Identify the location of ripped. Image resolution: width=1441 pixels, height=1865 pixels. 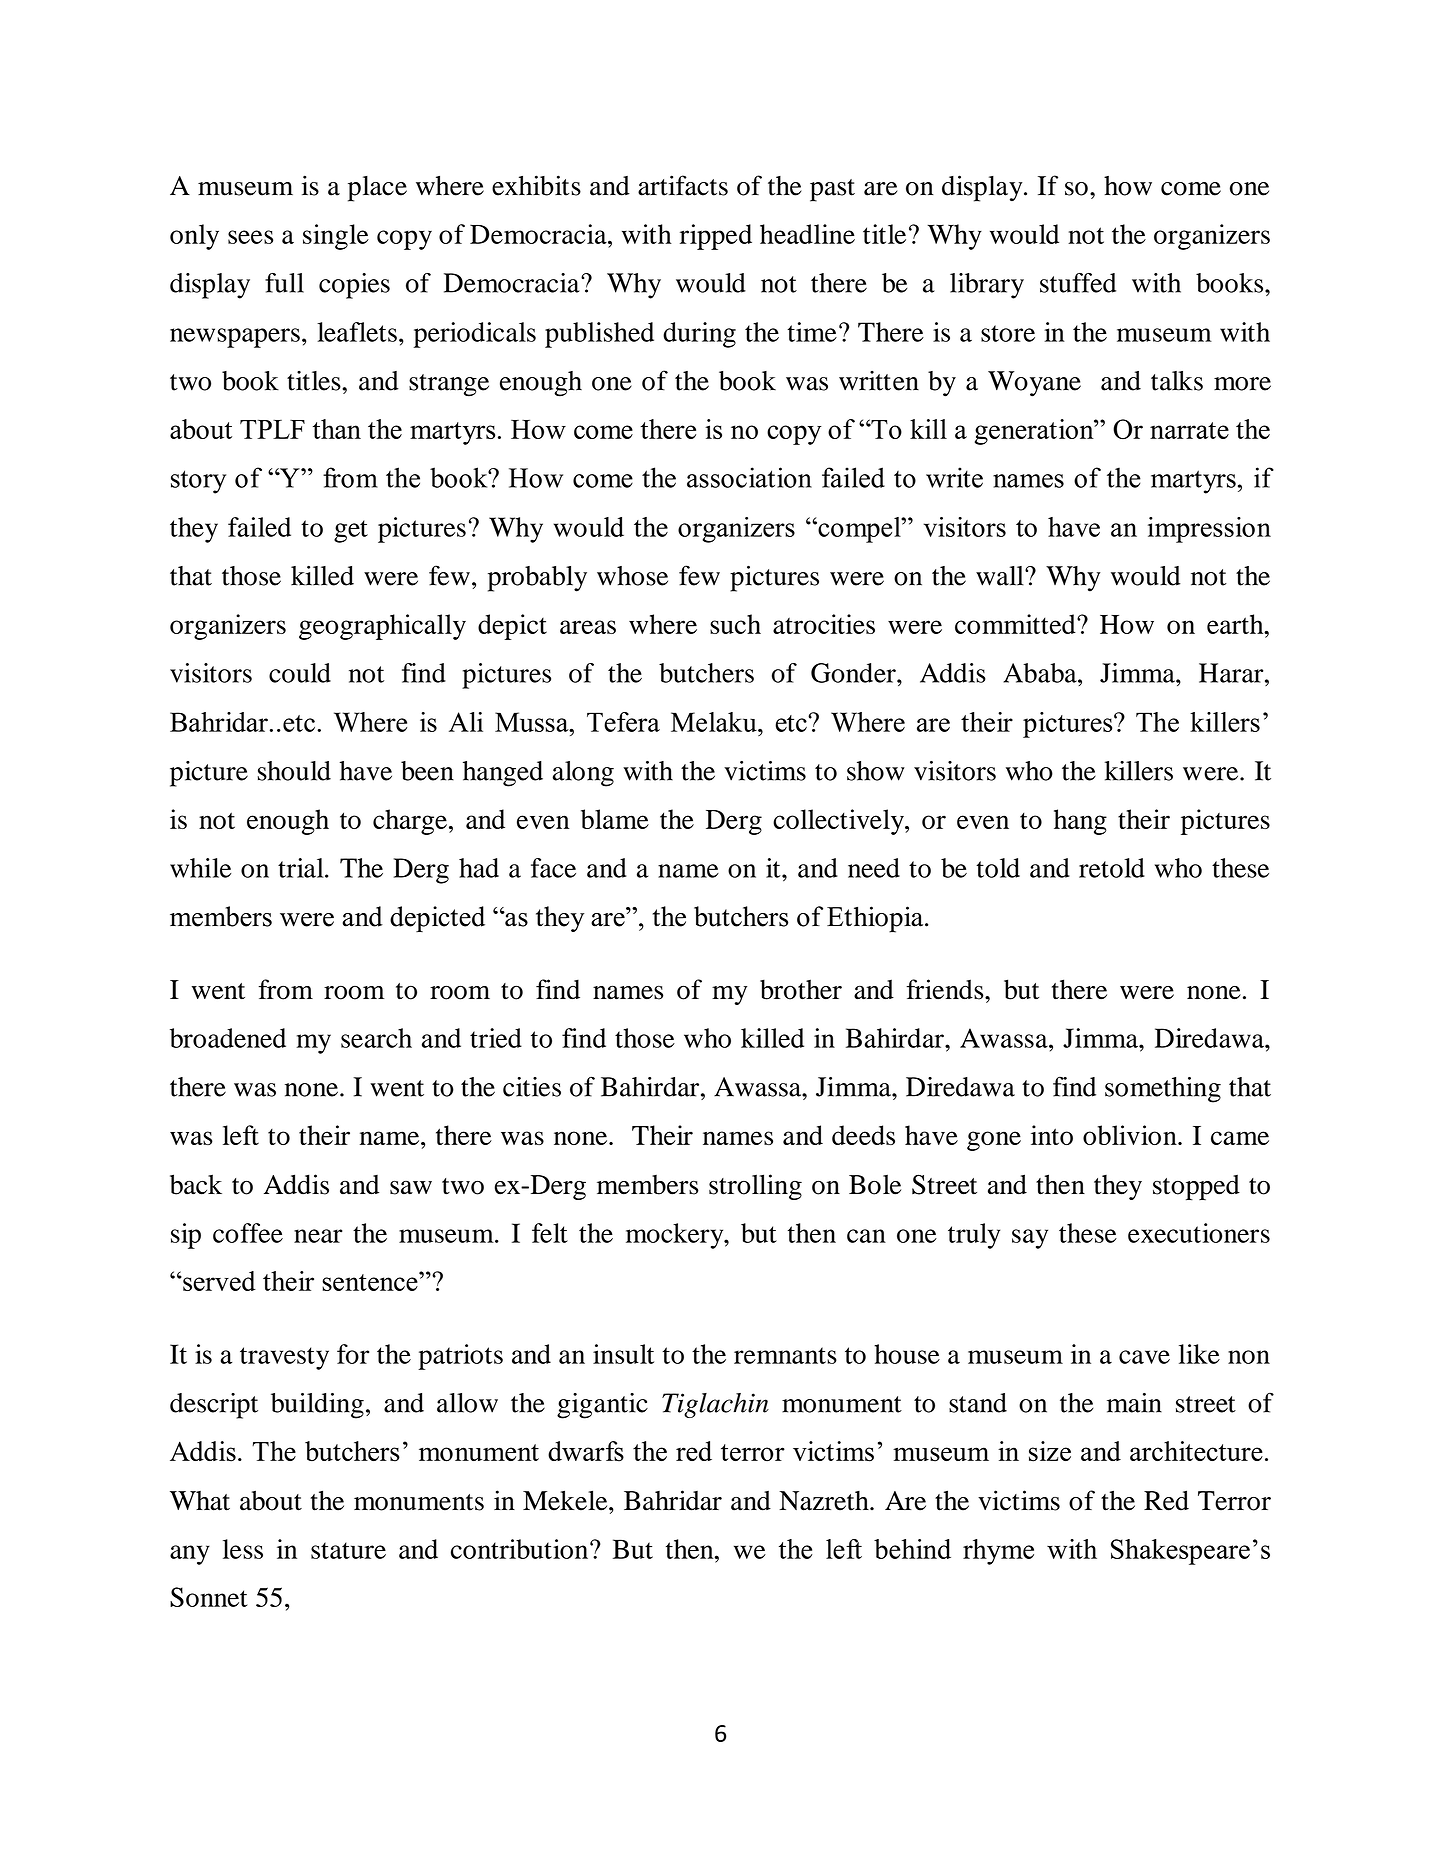
(716, 237).
